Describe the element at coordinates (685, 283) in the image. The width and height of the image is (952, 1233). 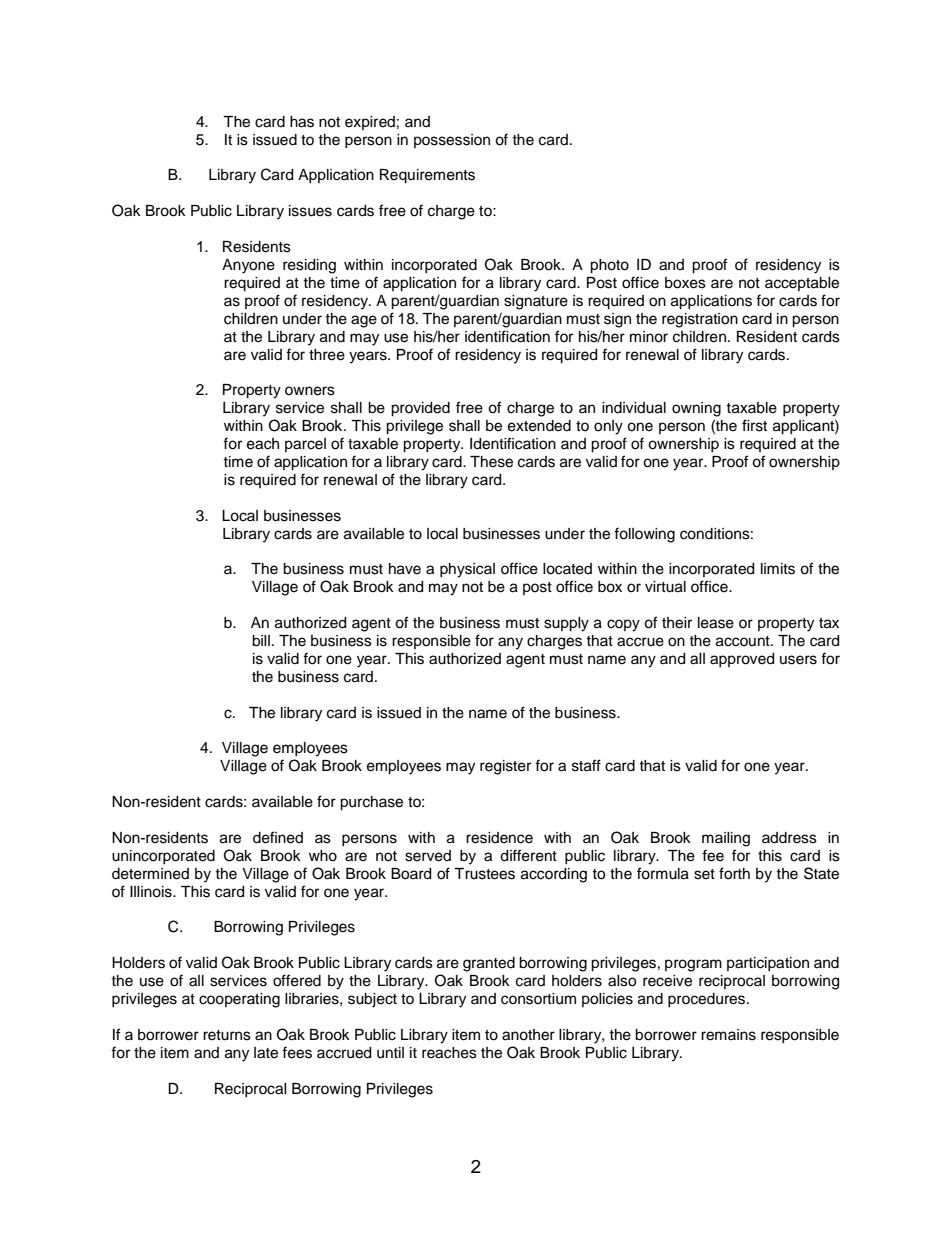
I see `boxes` at that location.
